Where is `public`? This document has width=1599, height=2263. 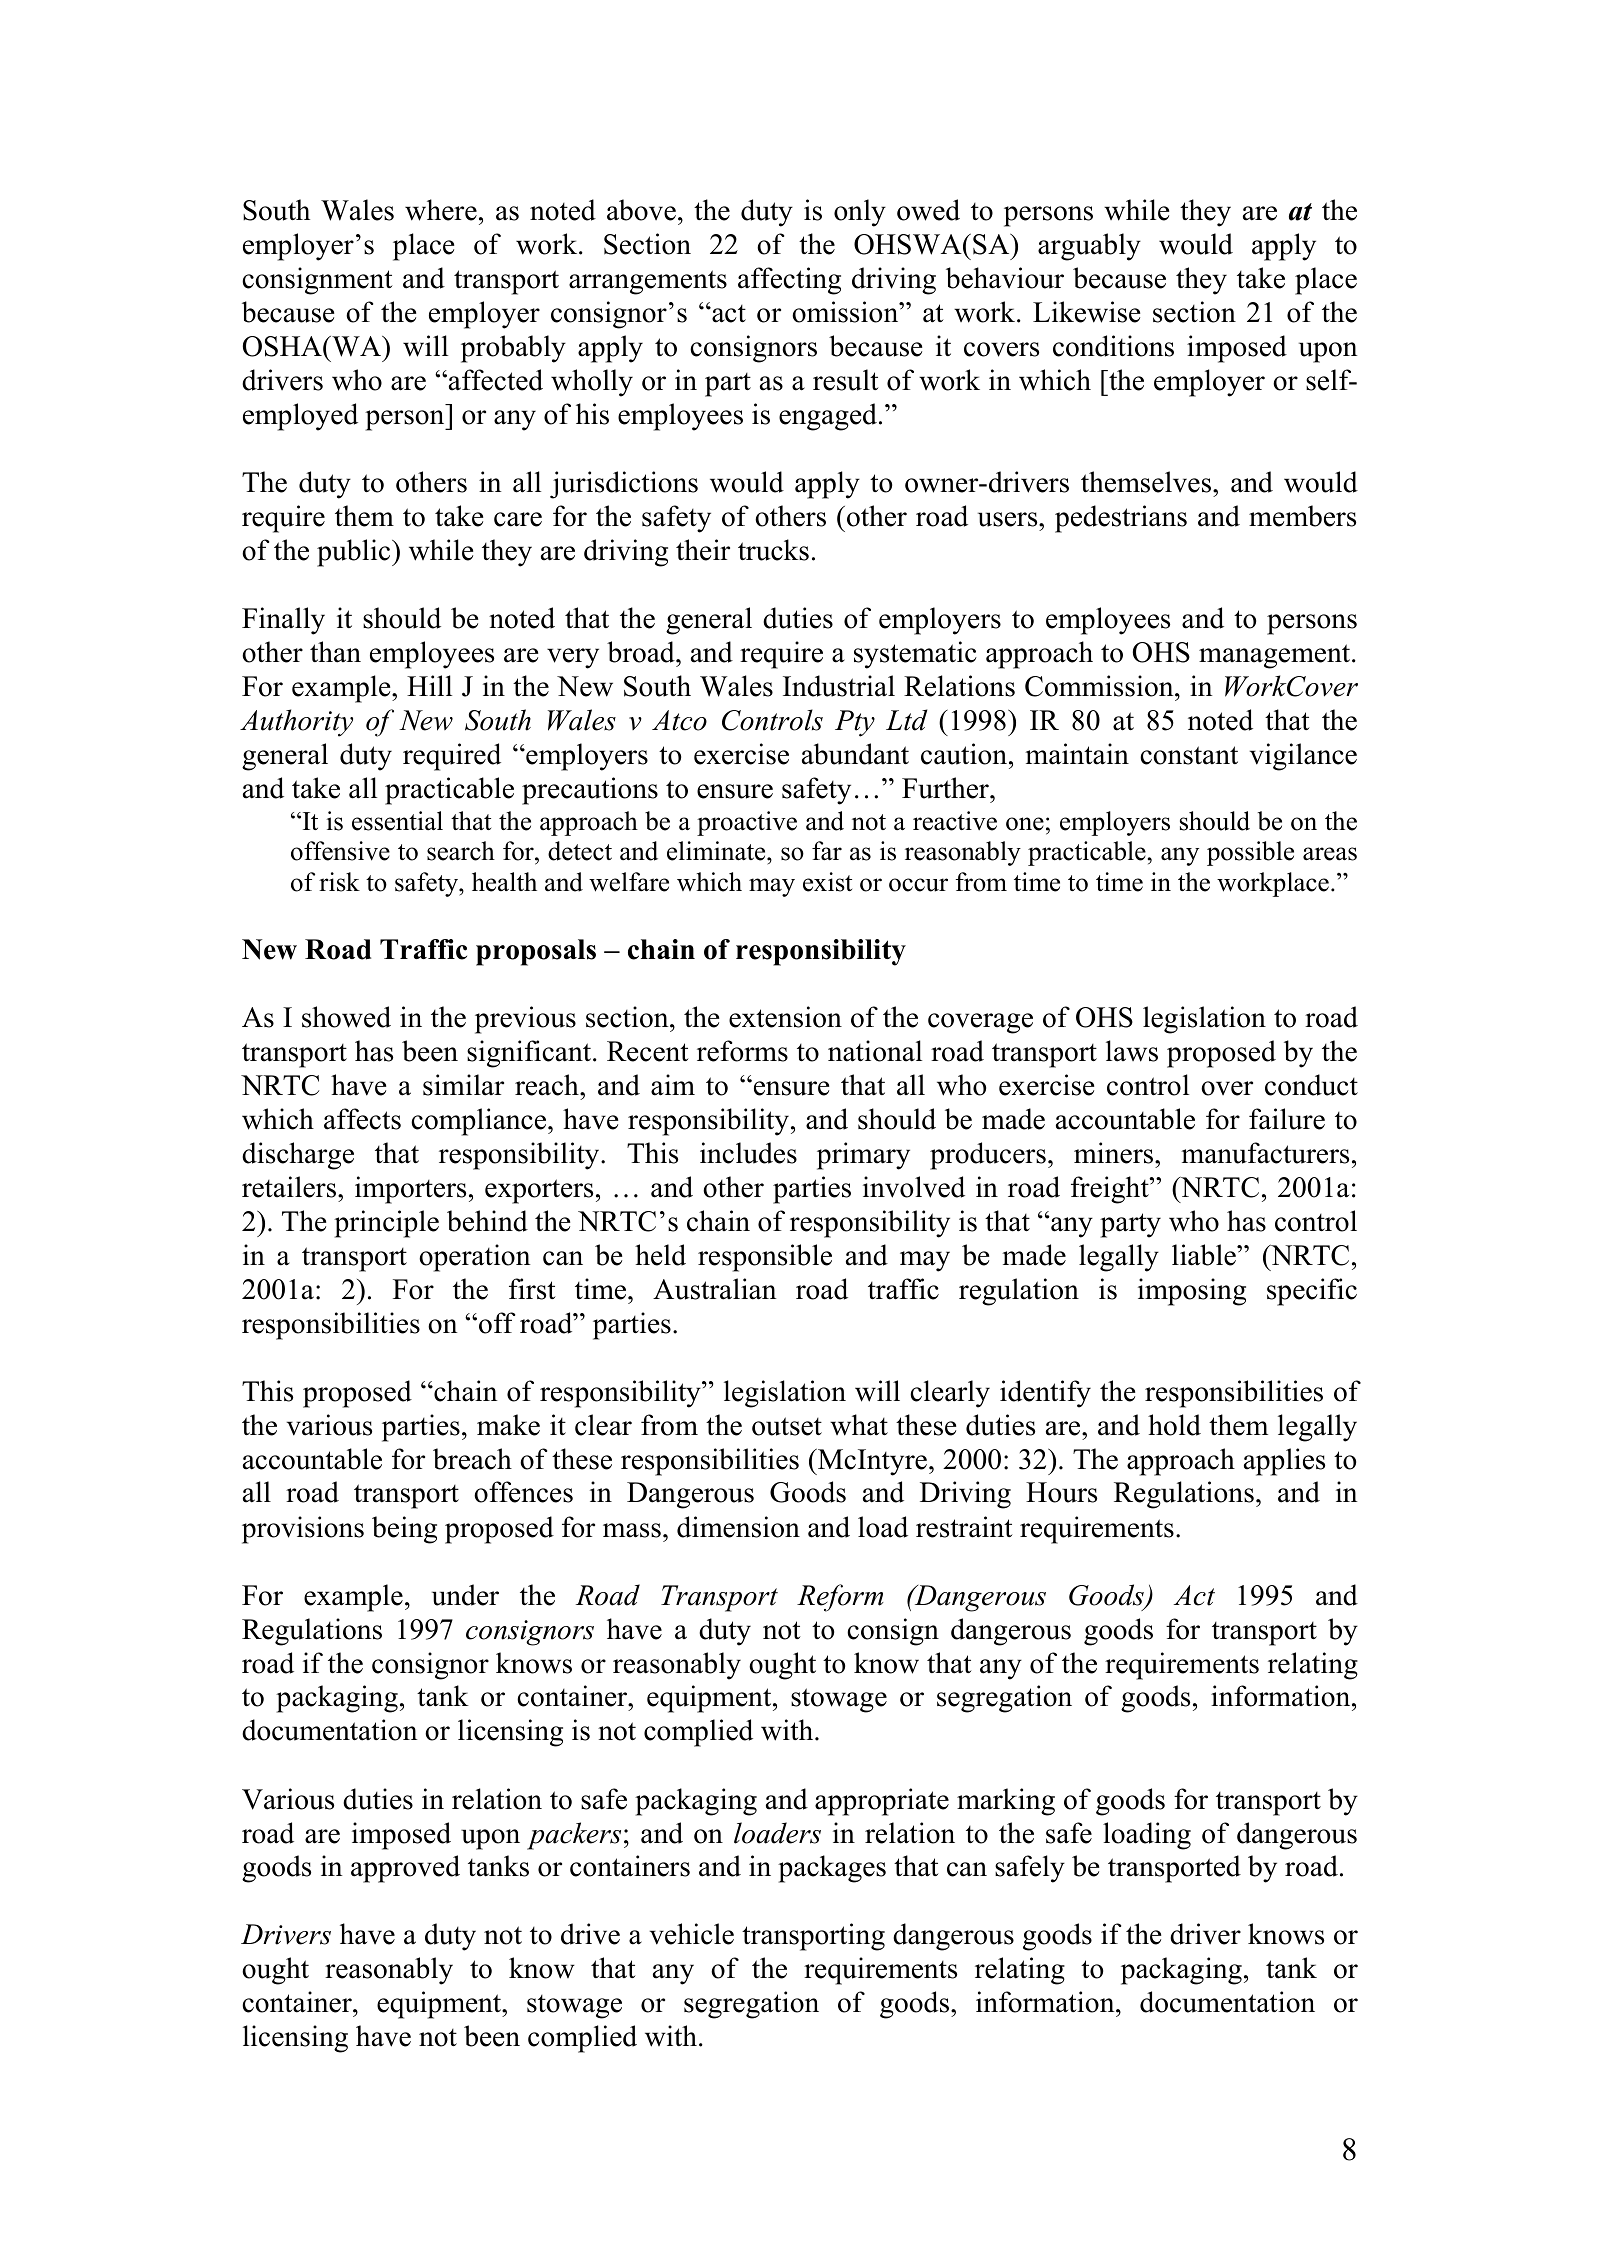
public is located at coordinates (355, 553).
